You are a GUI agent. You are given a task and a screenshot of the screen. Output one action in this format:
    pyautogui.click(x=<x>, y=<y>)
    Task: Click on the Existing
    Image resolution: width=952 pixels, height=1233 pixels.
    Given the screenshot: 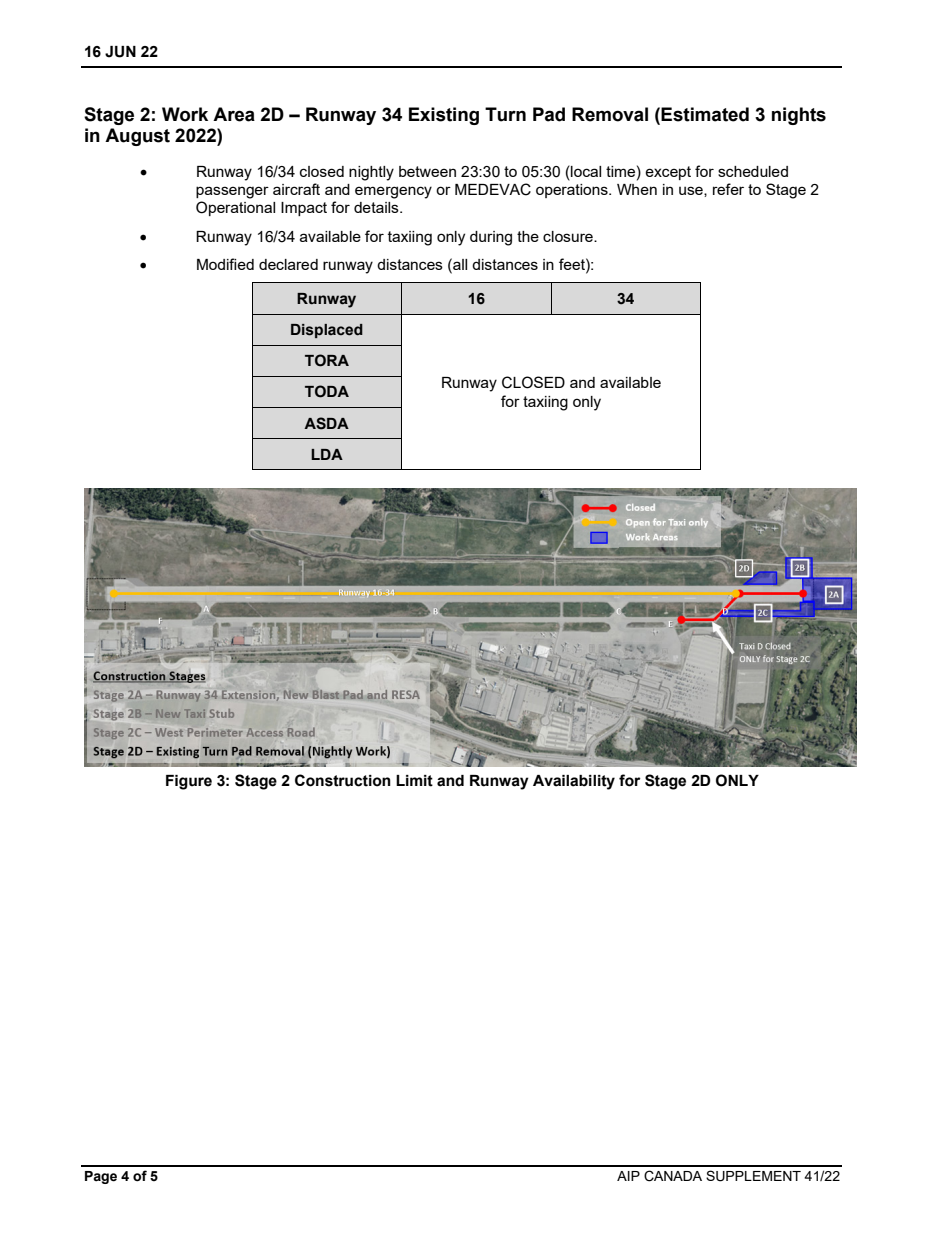 What is the action you would take?
    pyautogui.click(x=444, y=116)
